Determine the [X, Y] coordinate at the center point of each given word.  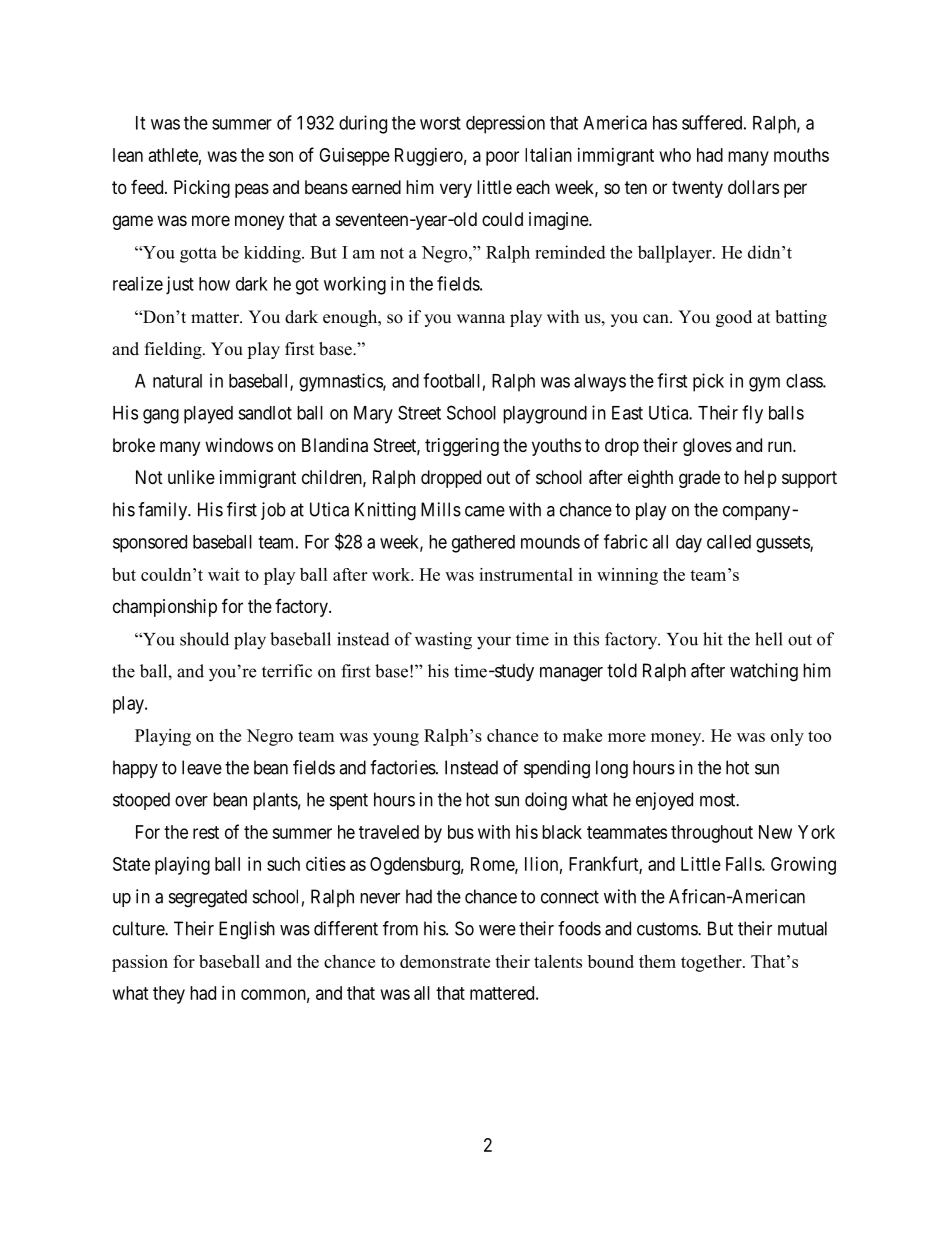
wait [224, 574]
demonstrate [445, 961]
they [169, 995]
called [729, 542]
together [712, 963]
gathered [483, 544]
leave [202, 767]
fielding [174, 350]
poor [502, 158]
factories [403, 767]
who [675, 155]
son [281, 156]
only [787, 737]
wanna [481, 318]
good [734, 318]
